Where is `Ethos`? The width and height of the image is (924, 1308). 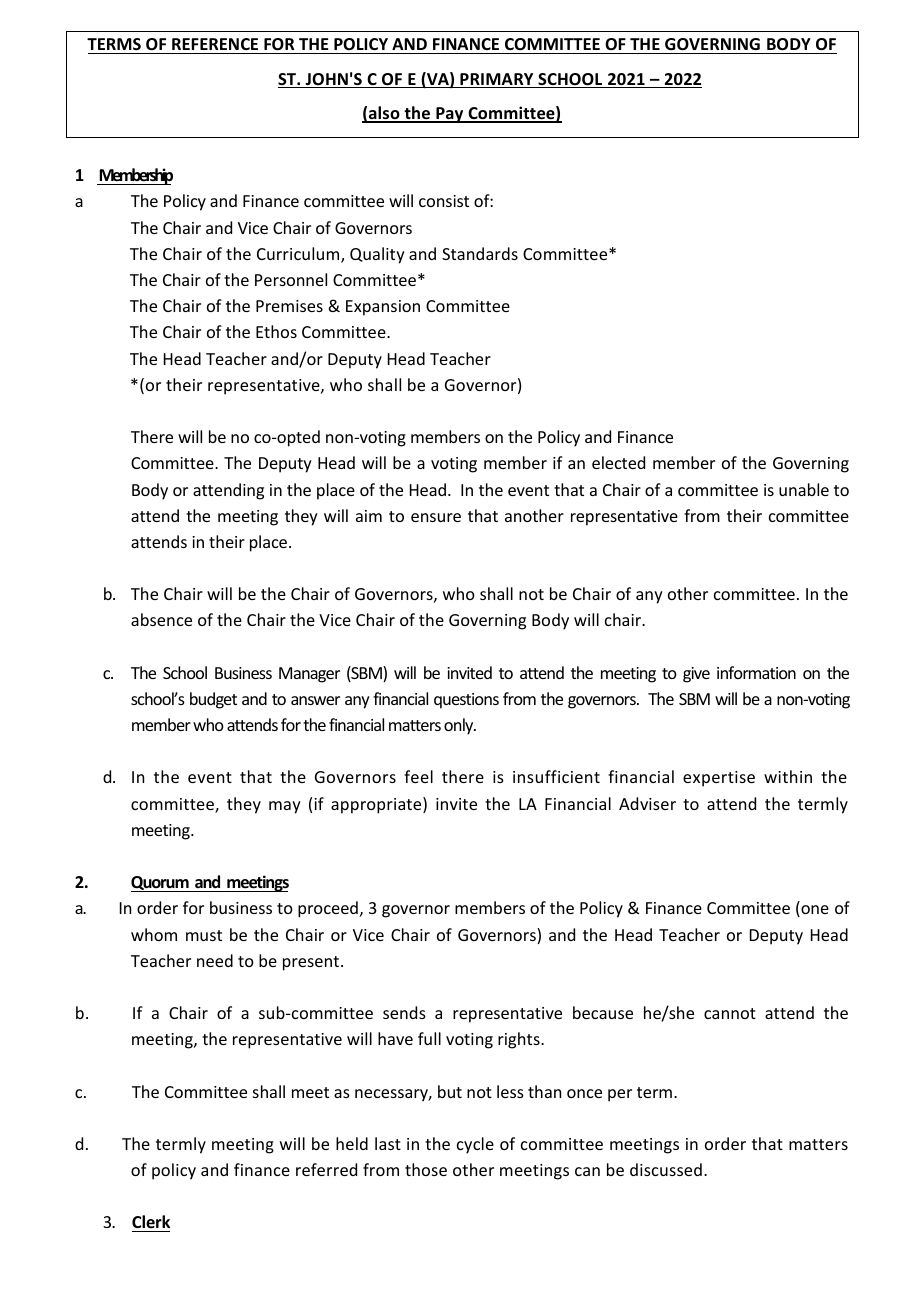
Ethos is located at coordinates (276, 331).
